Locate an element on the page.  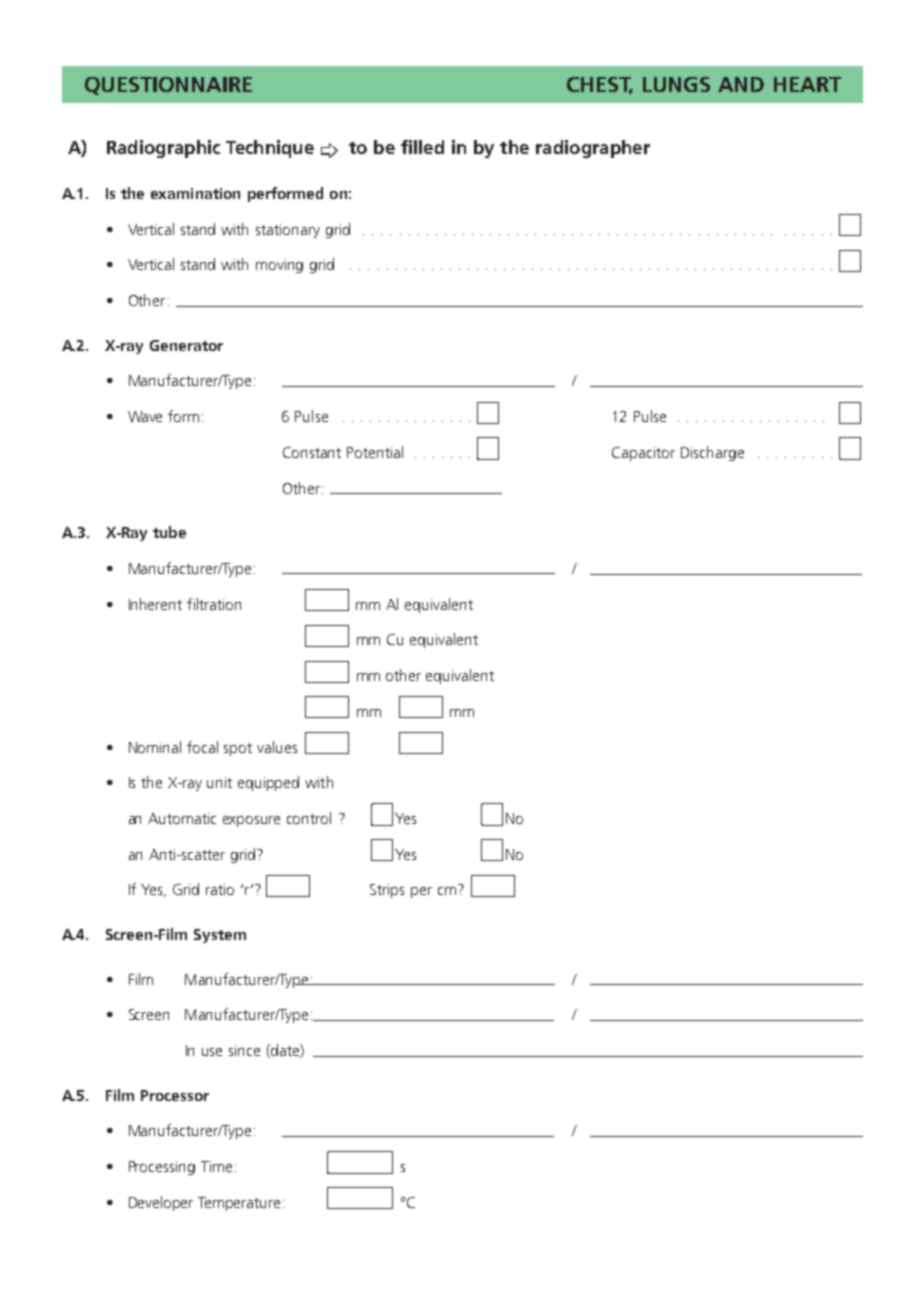
Time is located at coordinates (216, 1166).
